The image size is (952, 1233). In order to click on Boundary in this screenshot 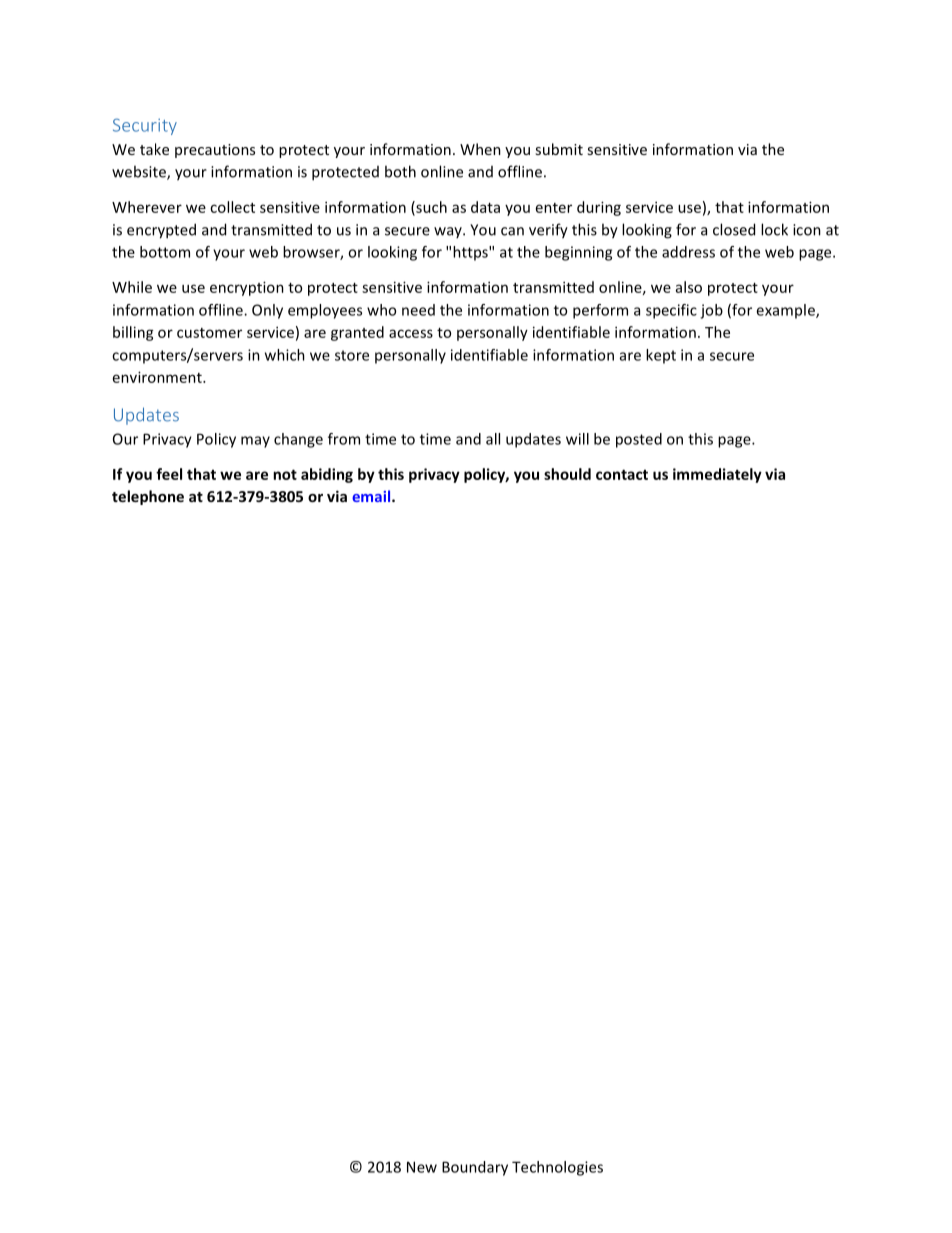, I will do `click(475, 1168)`.
